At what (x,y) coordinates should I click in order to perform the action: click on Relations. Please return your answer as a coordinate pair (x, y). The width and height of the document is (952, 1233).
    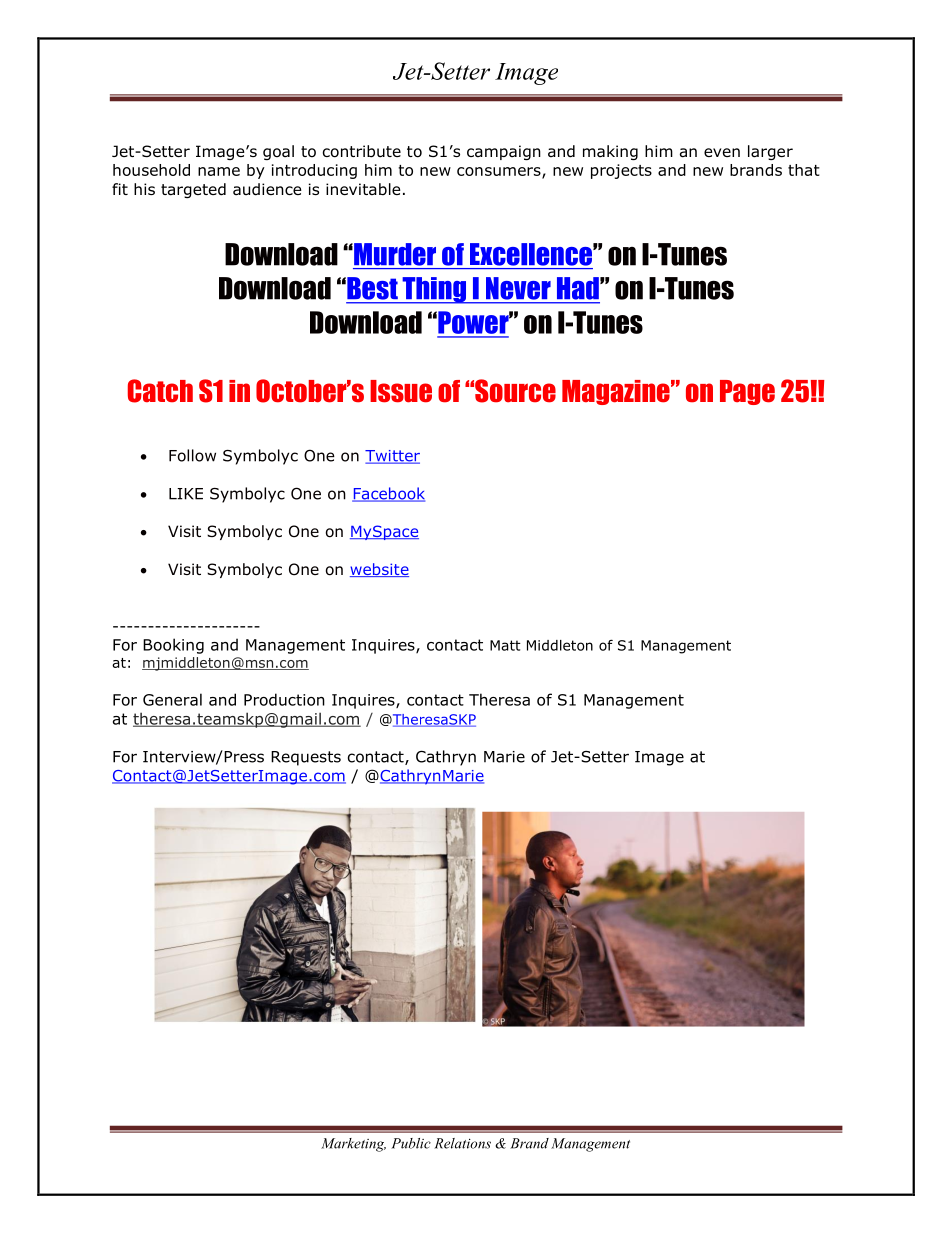
    Looking at the image, I should click on (462, 1143).
